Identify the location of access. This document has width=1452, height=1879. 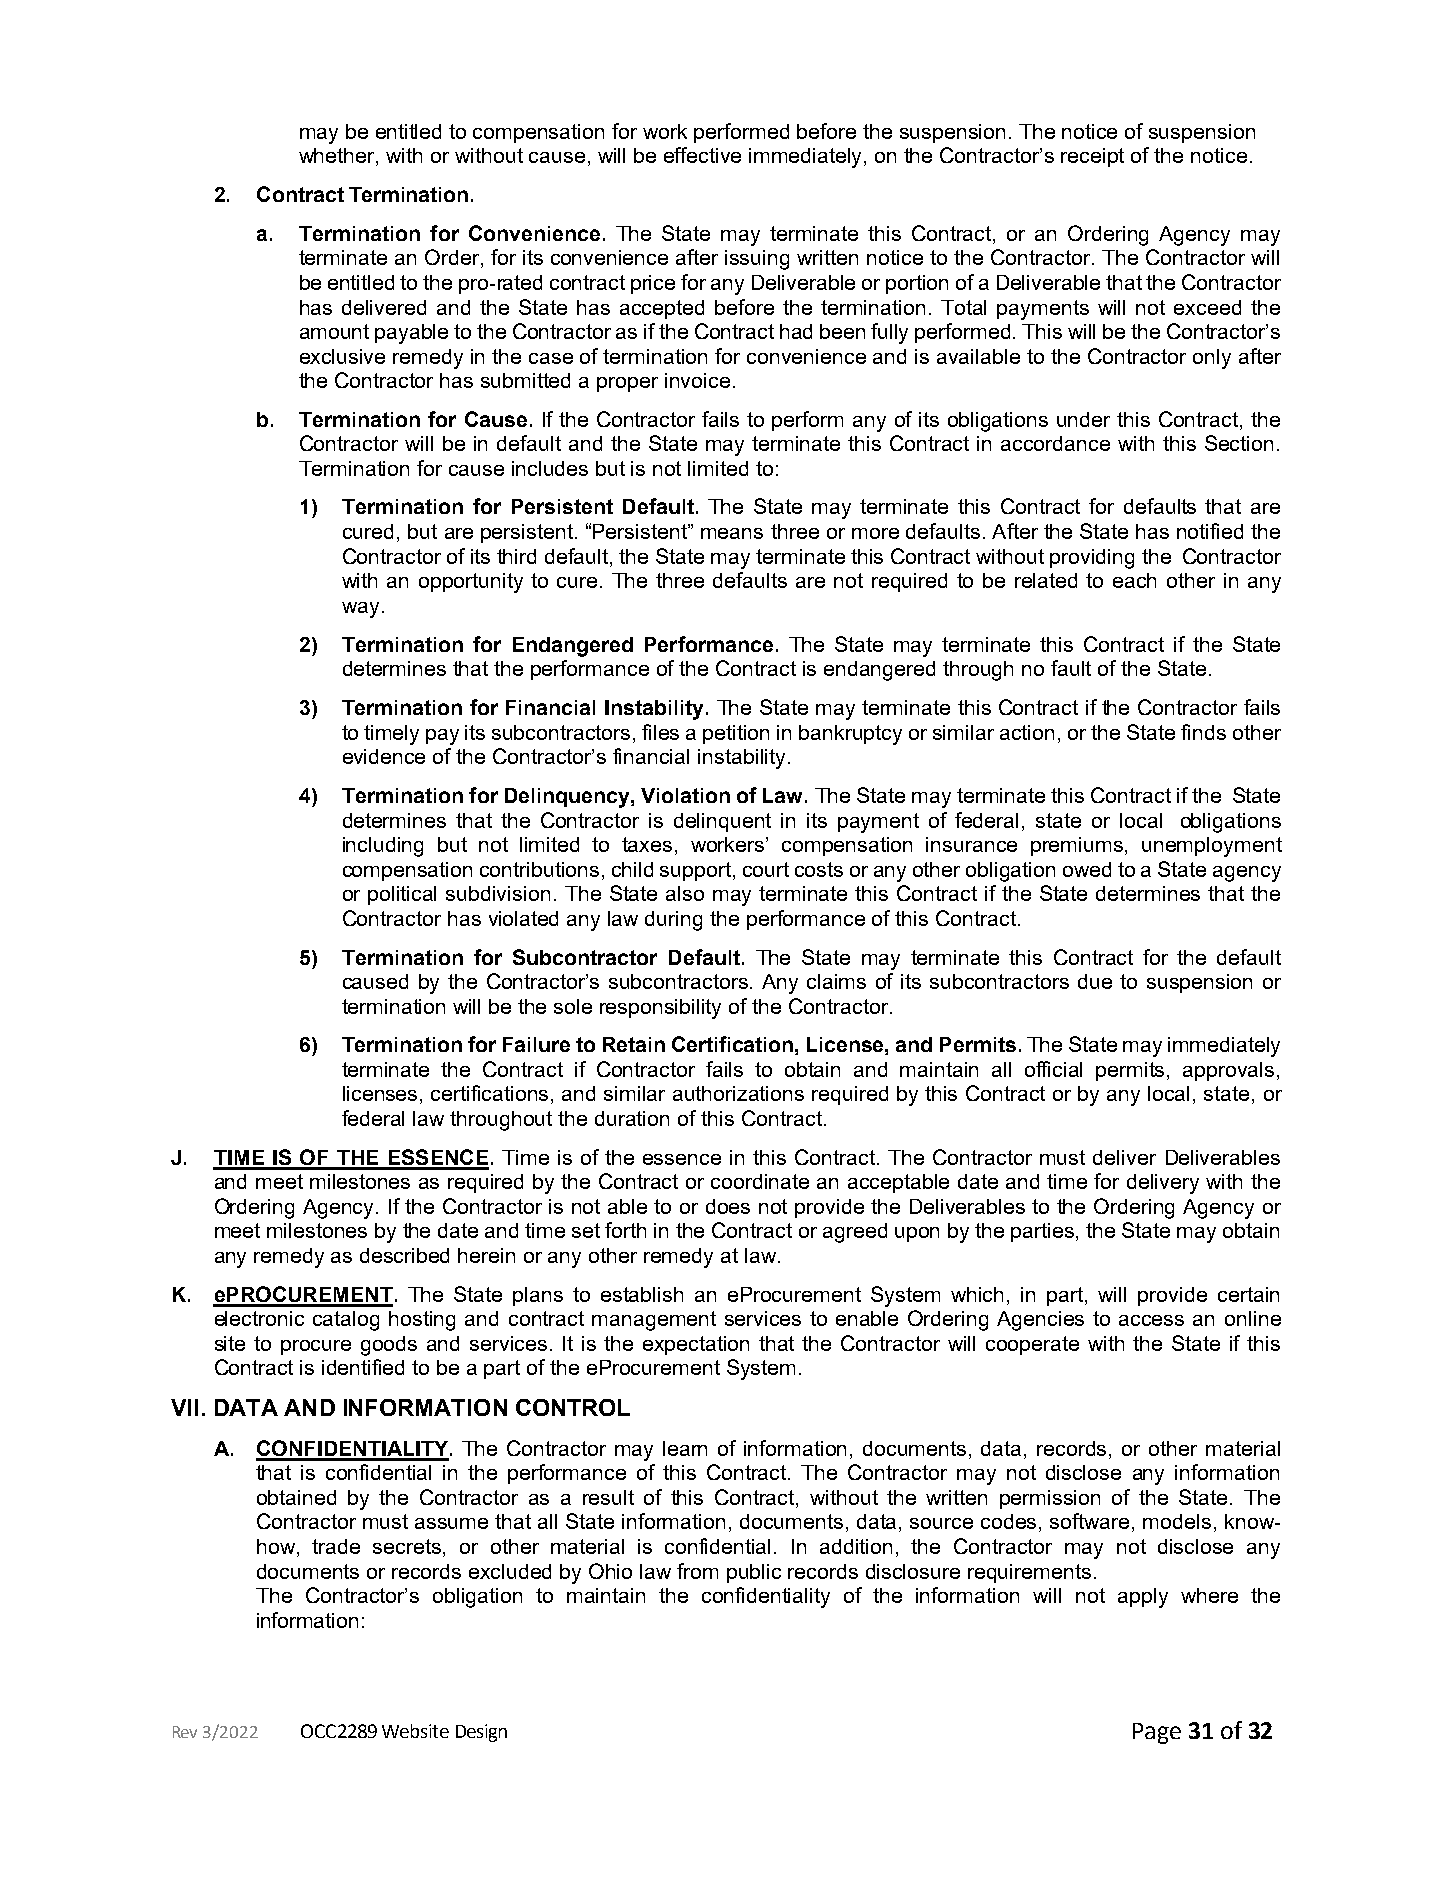
(1151, 1320).
